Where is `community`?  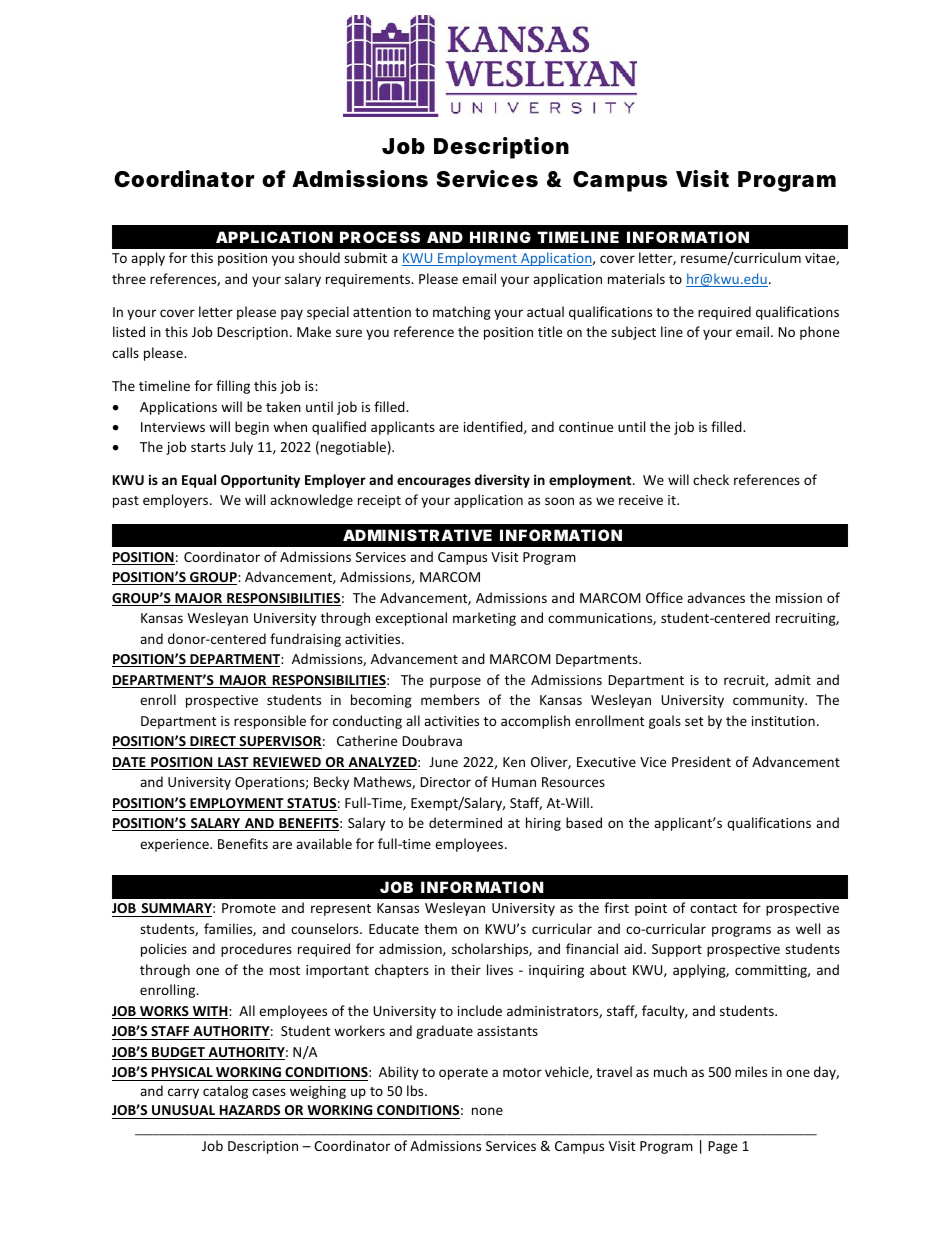 community is located at coordinates (769, 701).
